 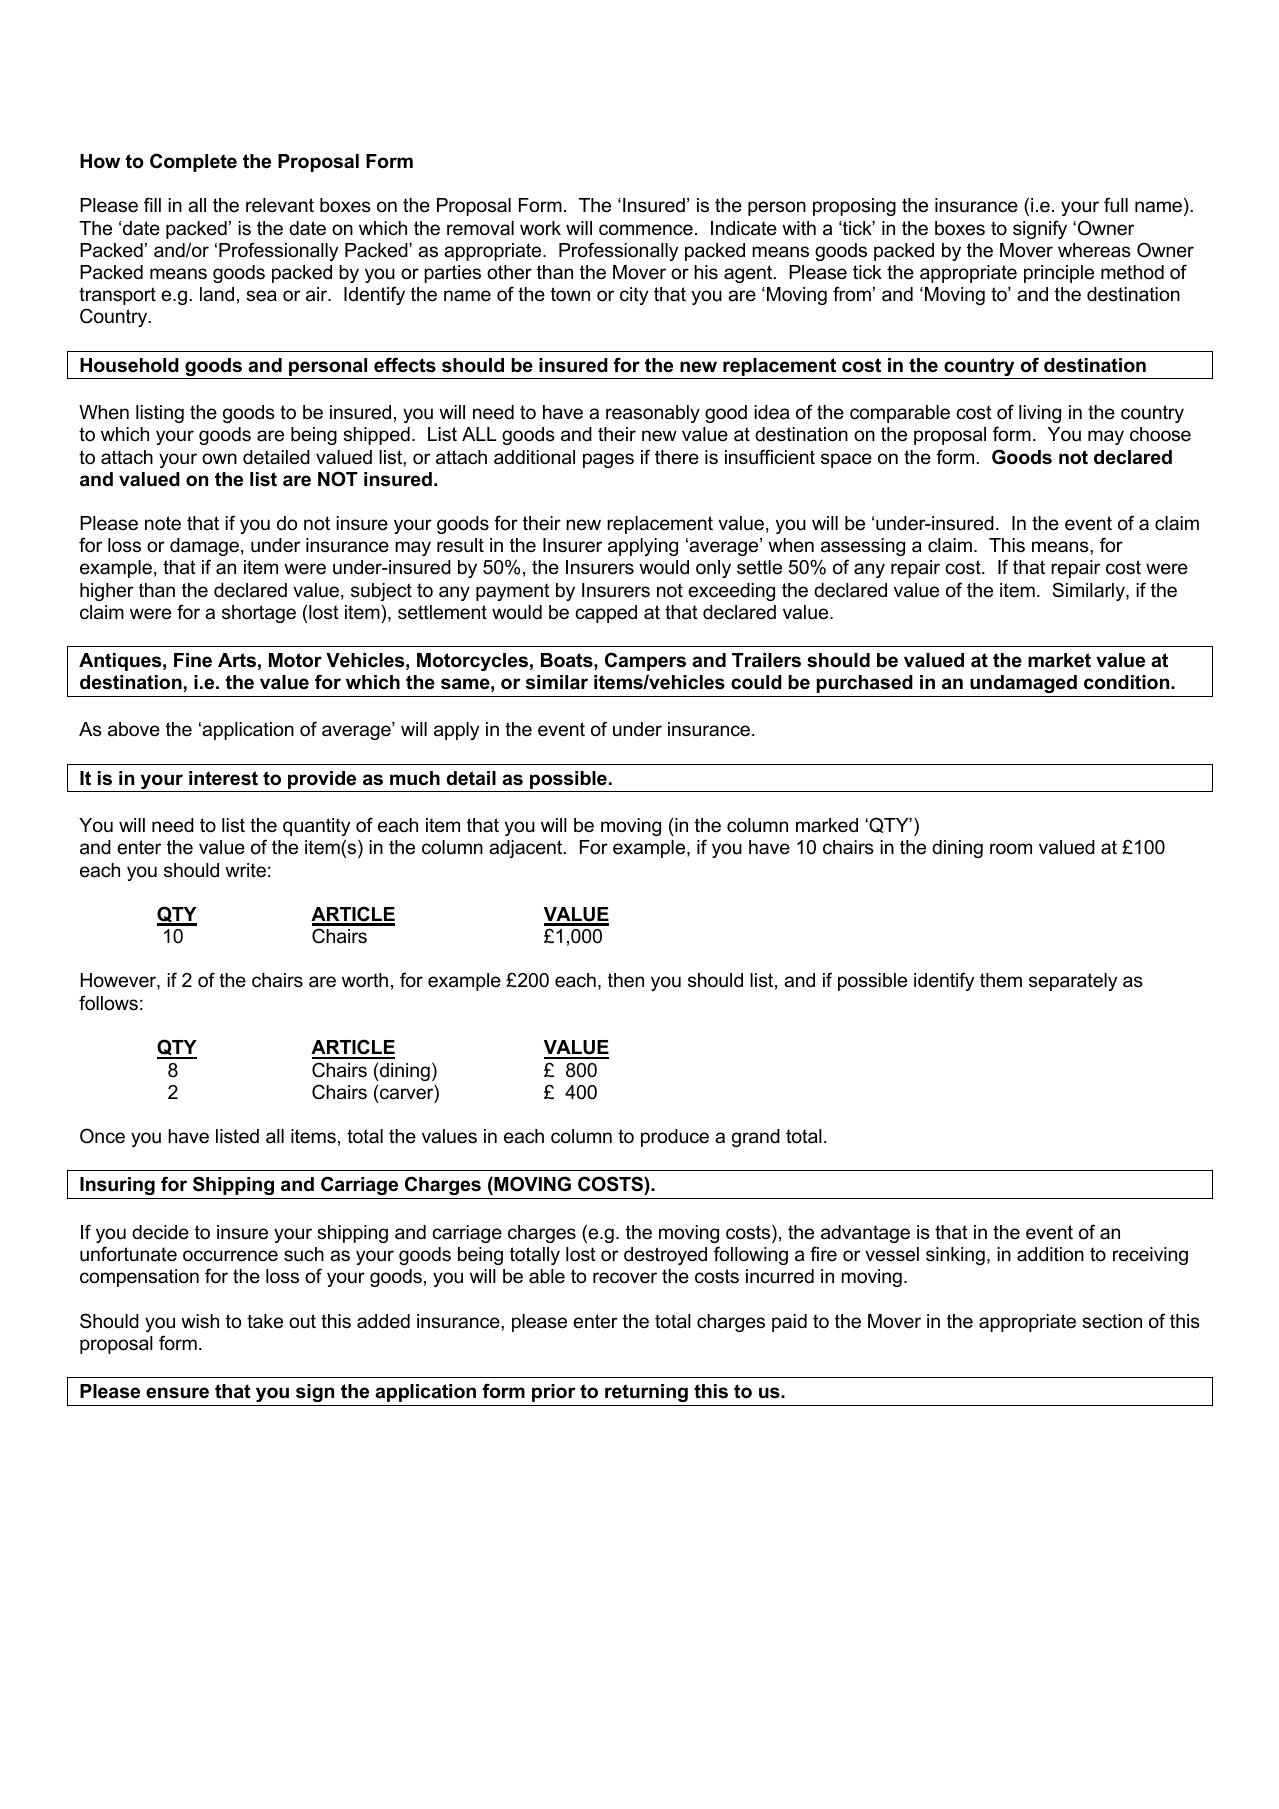 What do you see at coordinates (1073, 982) in the document?
I see `separately` at bounding box center [1073, 982].
